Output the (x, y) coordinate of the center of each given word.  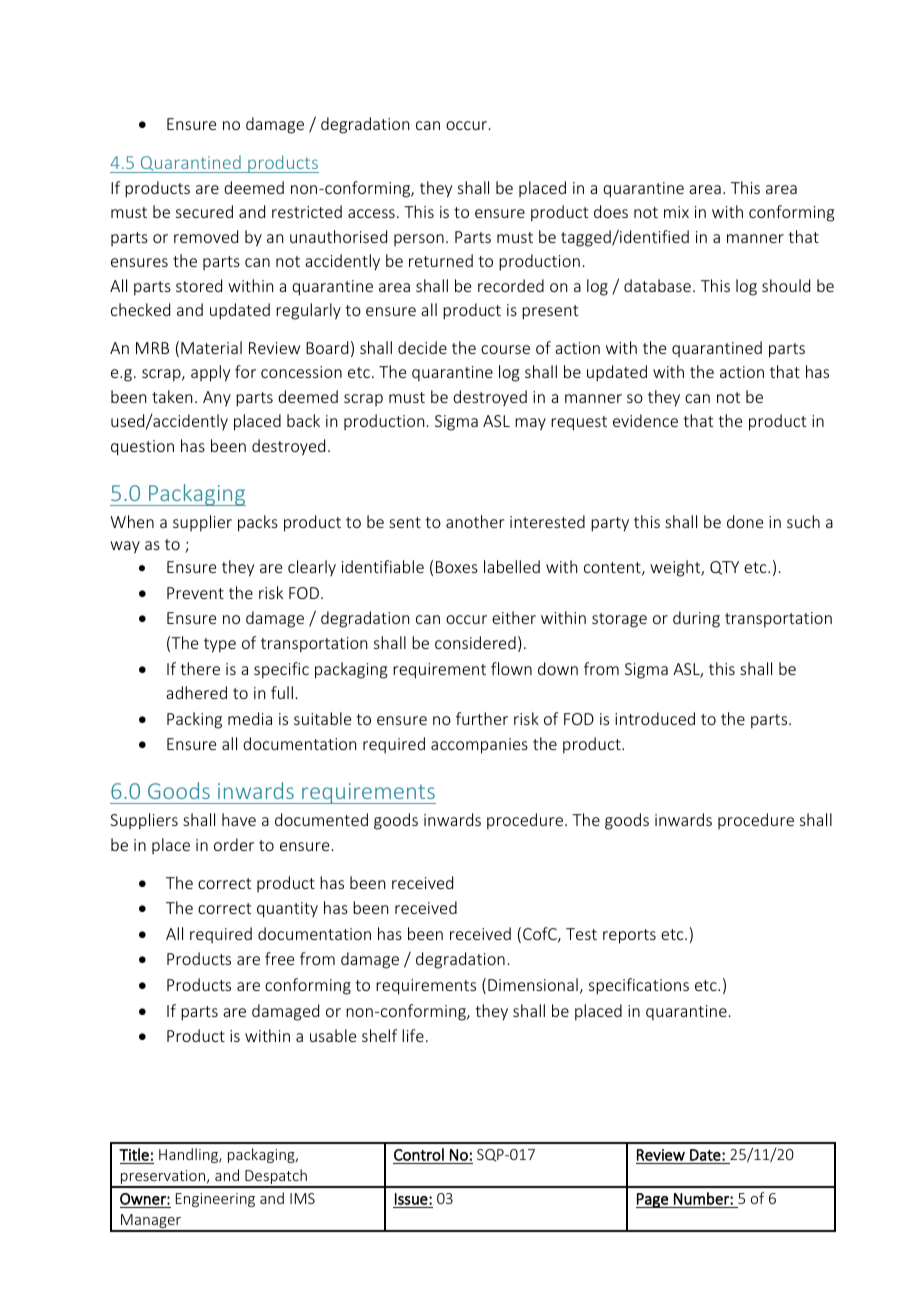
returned (441, 260)
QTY (724, 568)
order (234, 844)
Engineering (215, 1200)
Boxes (457, 567)
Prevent (195, 593)
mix (676, 212)
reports (629, 936)
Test (581, 934)
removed (206, 236)
